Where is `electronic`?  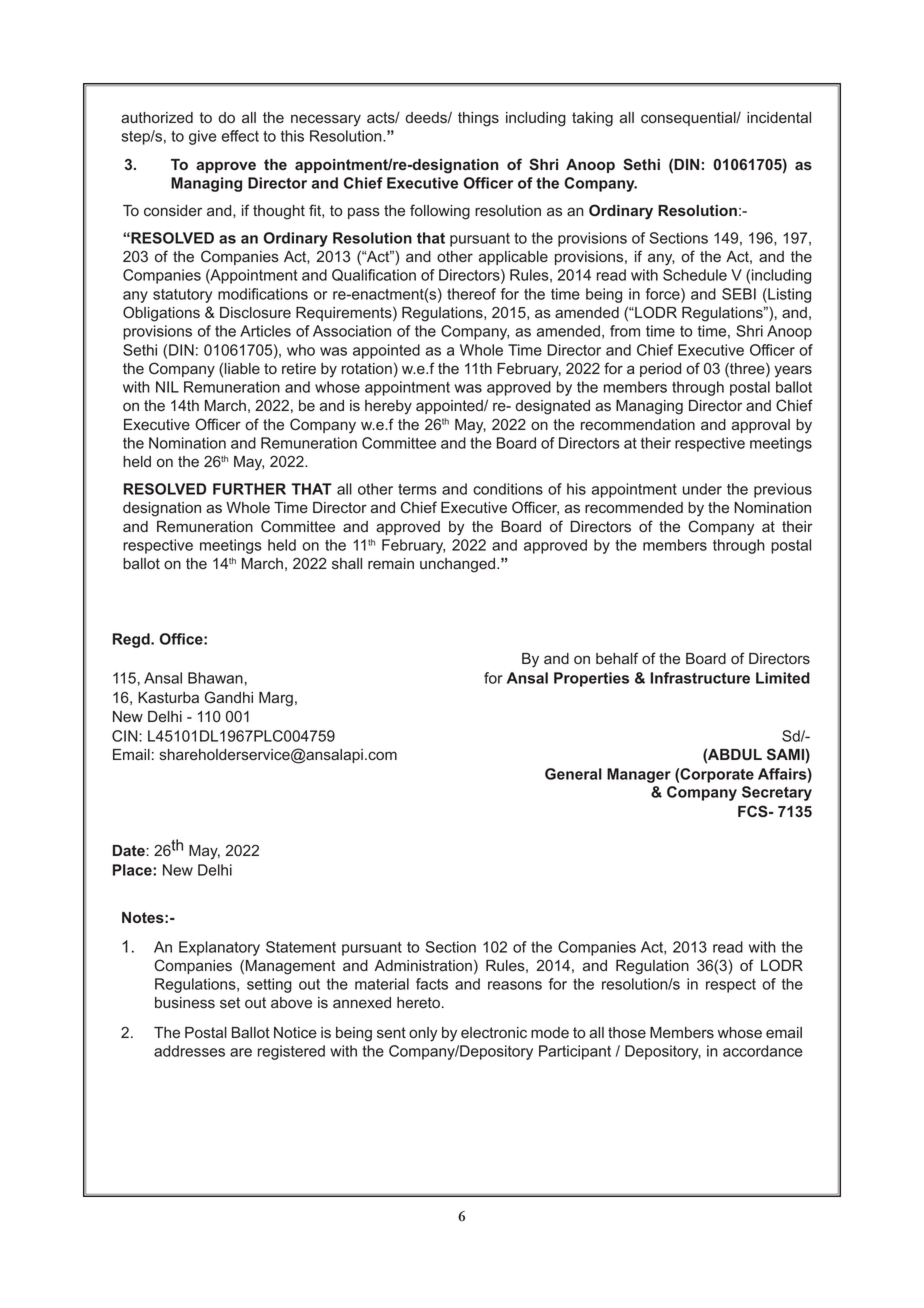
electronic is located at coordinates (494, 1033).
